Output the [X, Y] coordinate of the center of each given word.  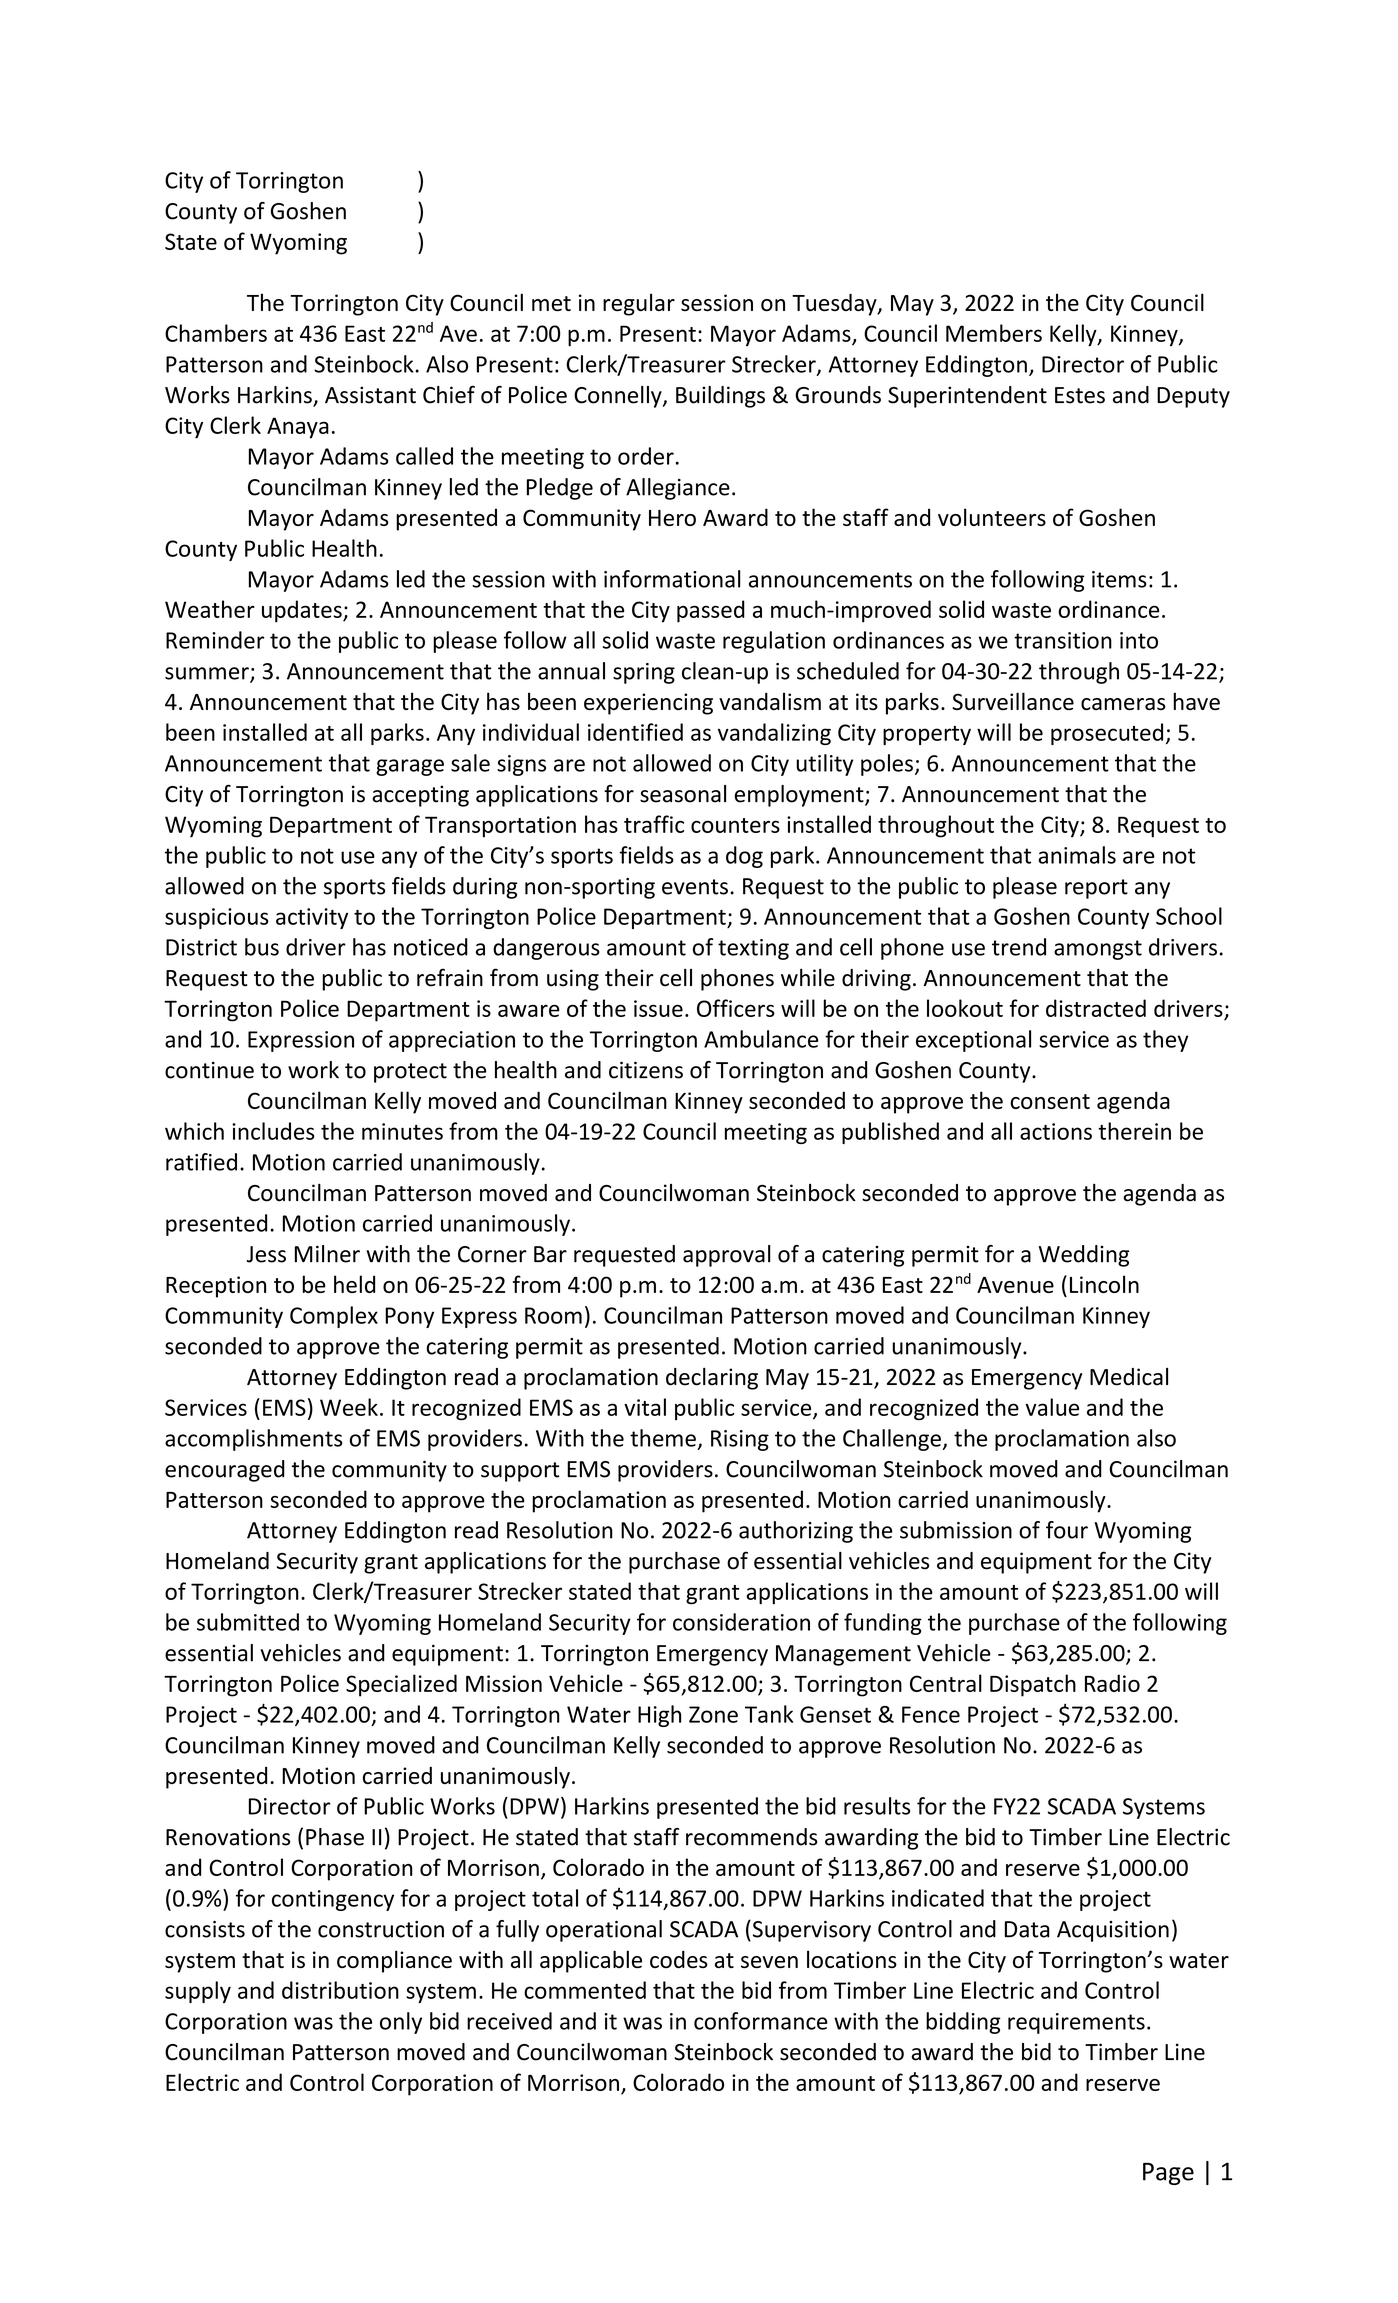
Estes [1080, 395]
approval [727, 1256]
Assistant [370, 395]
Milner [327, 1254]
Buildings [720, 397]
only [401, 2023]
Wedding [1084, 1256]
